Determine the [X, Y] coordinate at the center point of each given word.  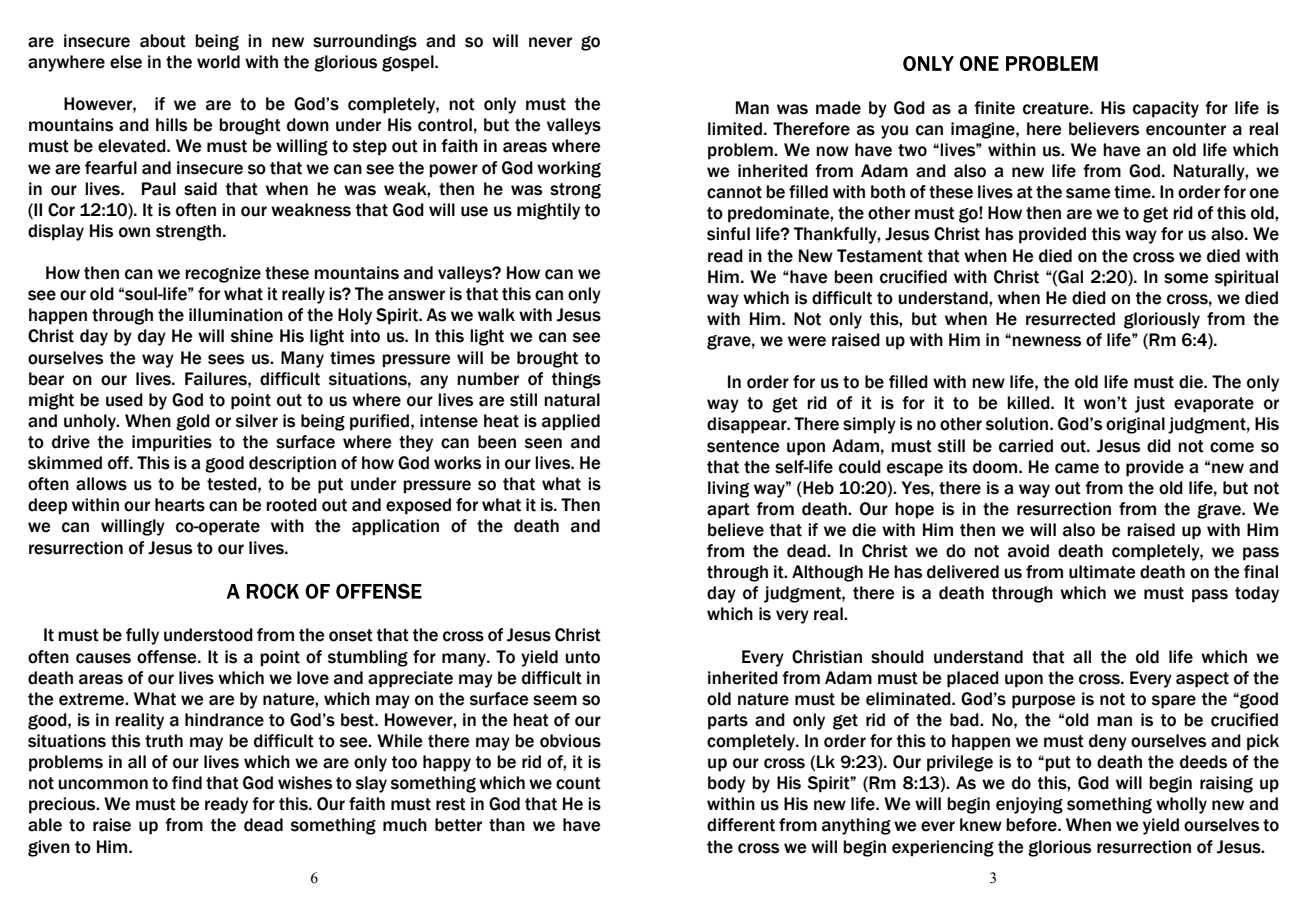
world [218, 62]
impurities [172, 443]
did [1159, 446]
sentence [743, 446]
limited [735, 129]
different [741, 825]
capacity [1166, 109]
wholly [1181, 805]
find [187, 783]
